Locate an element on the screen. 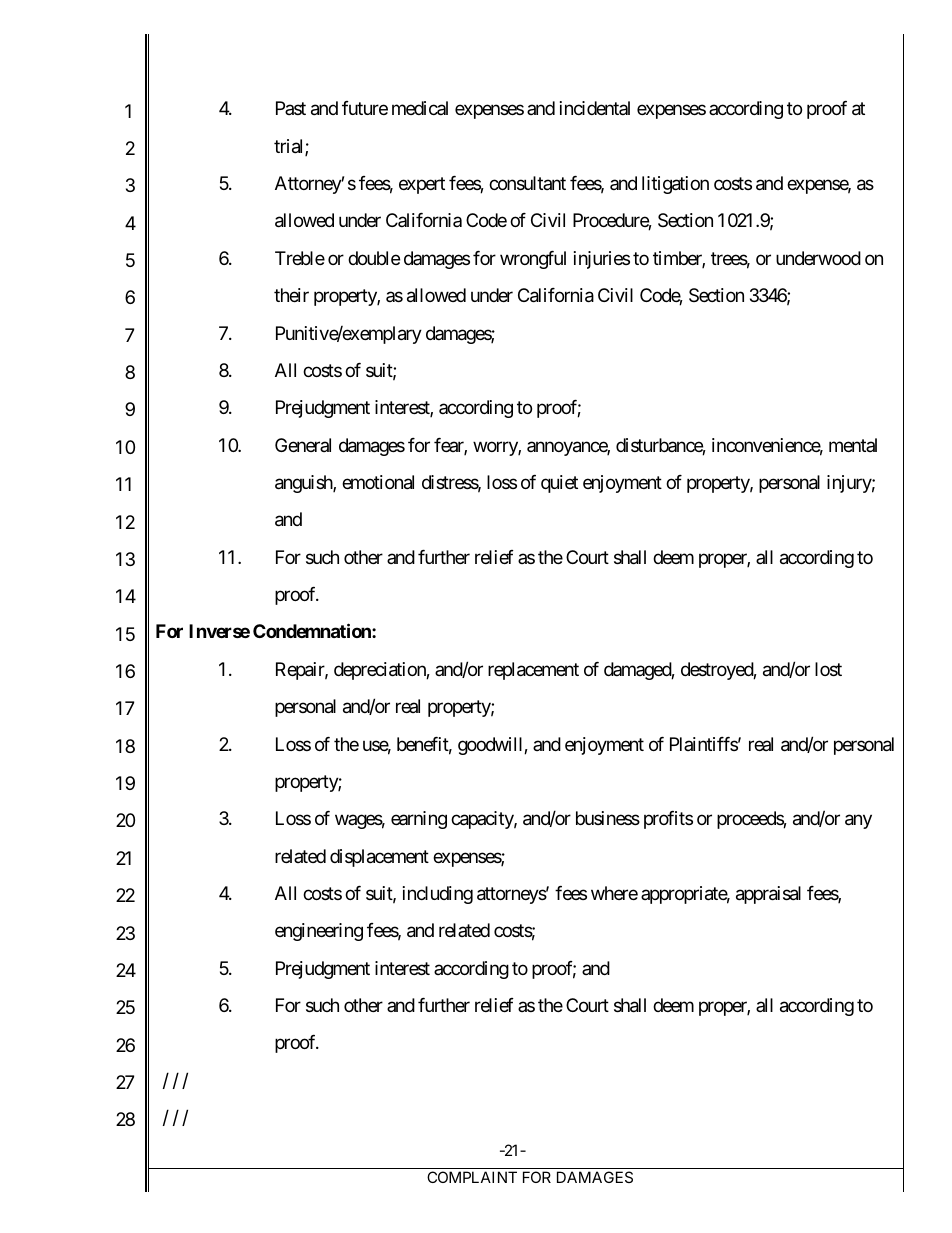 Image resolution: width=952 pixels, height=1233 pixels. including is located at coordinates (438, 895).
